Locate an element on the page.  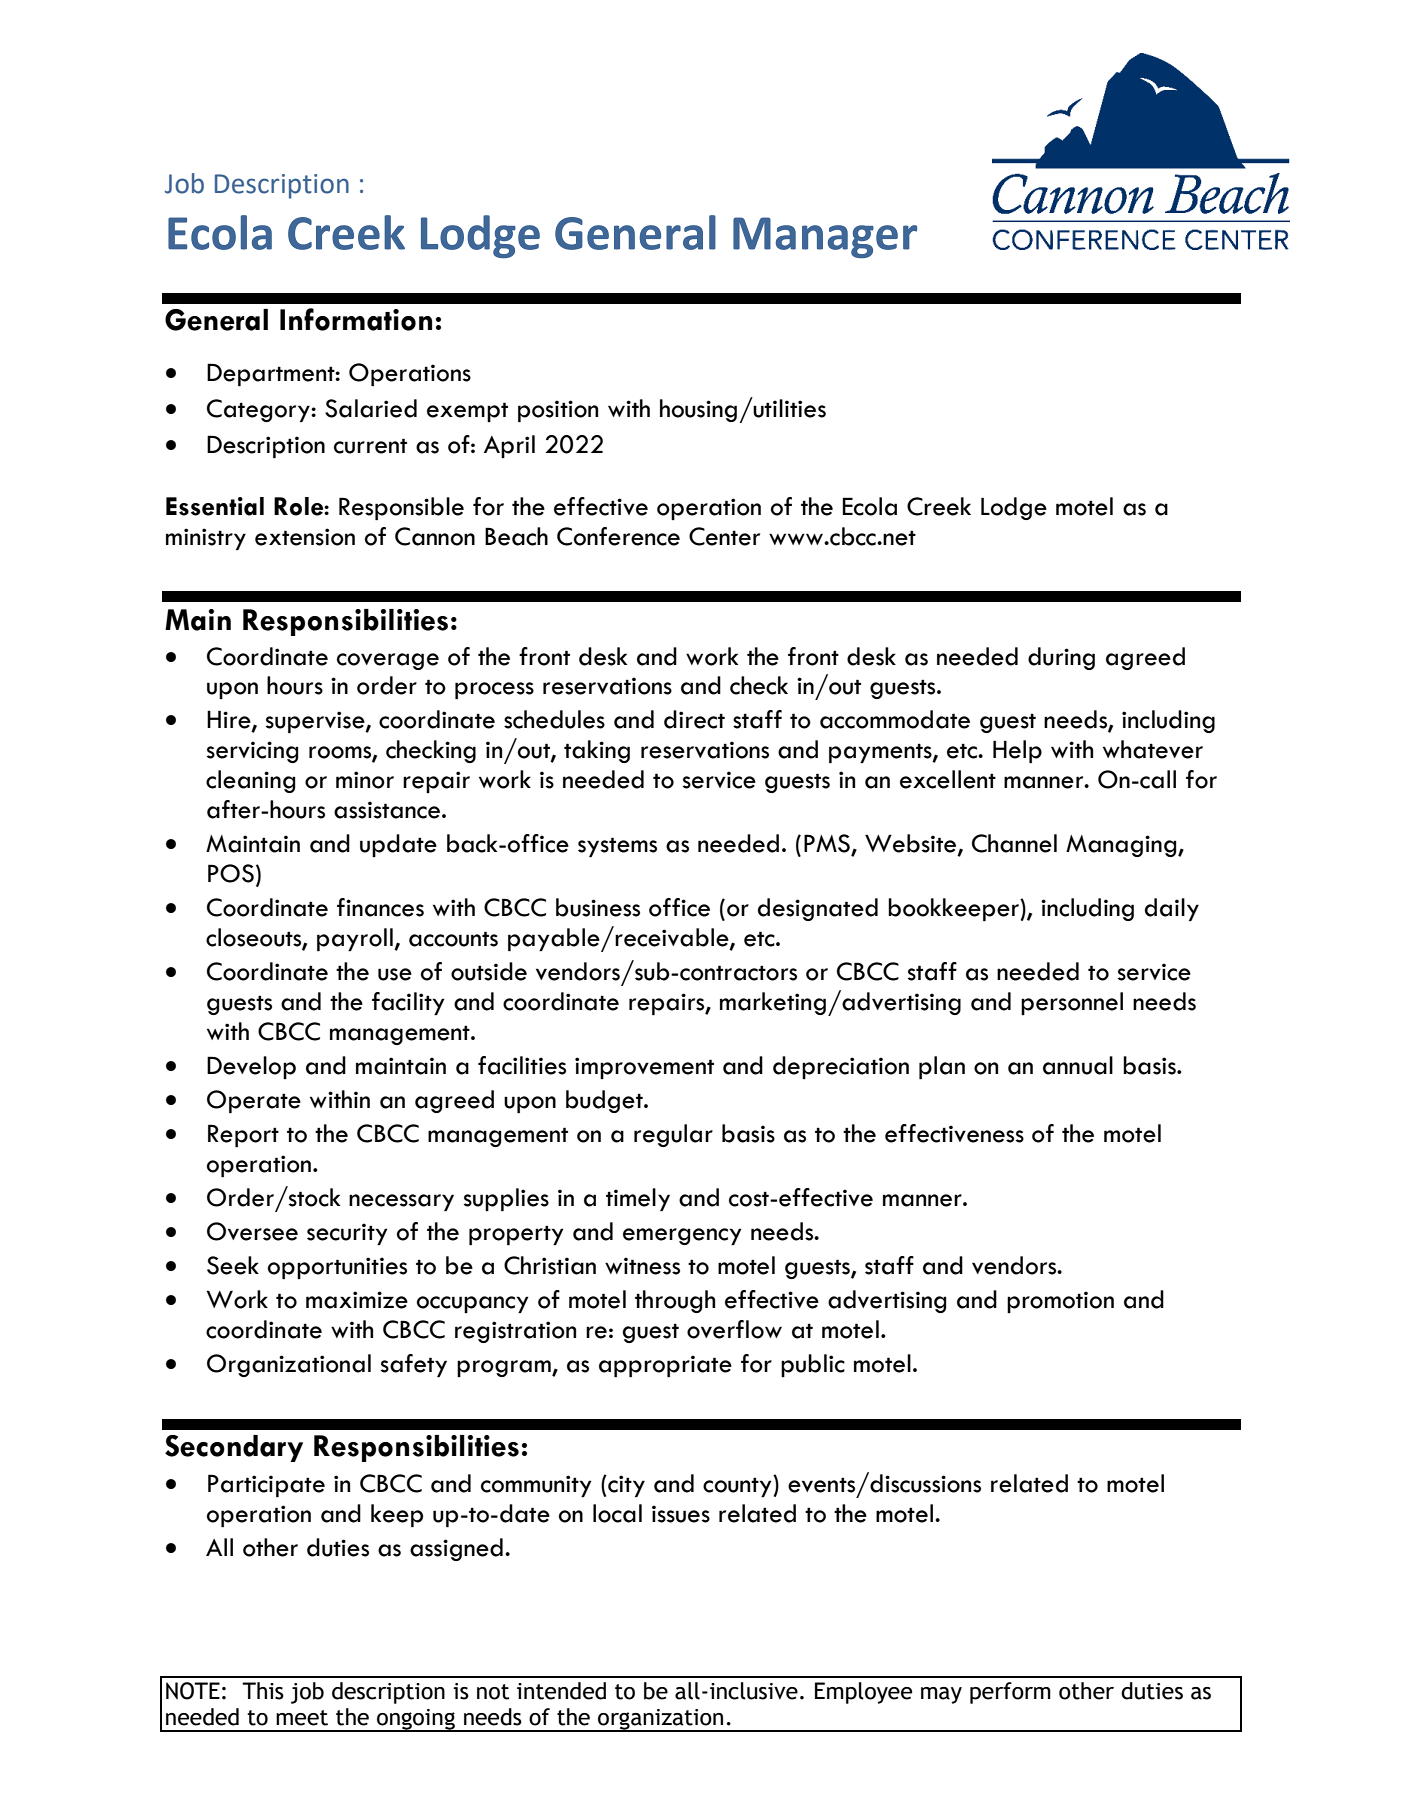
emergency is located at coordinates (682, 1236).
